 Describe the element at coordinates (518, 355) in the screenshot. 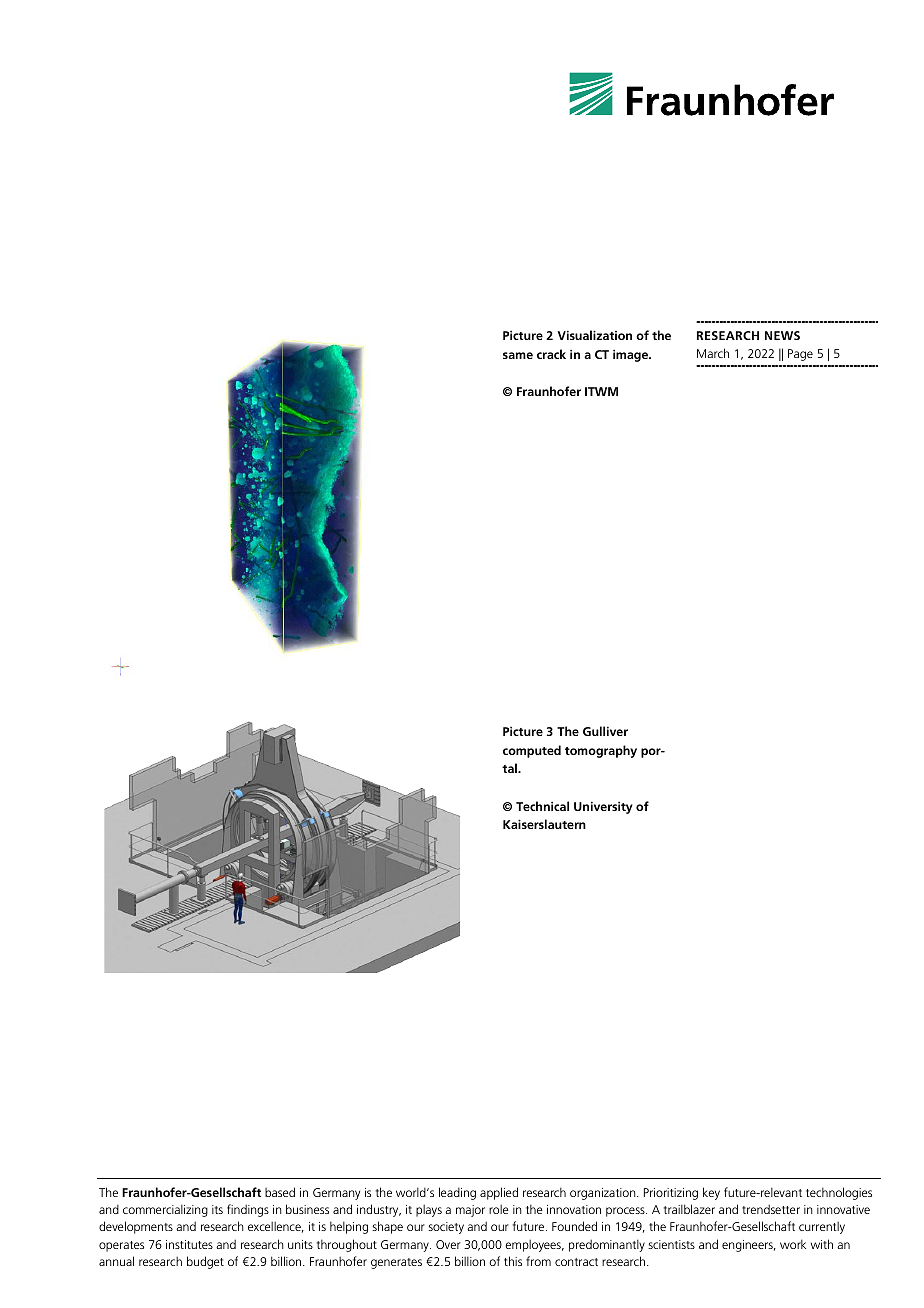

I see `same` at that location.
